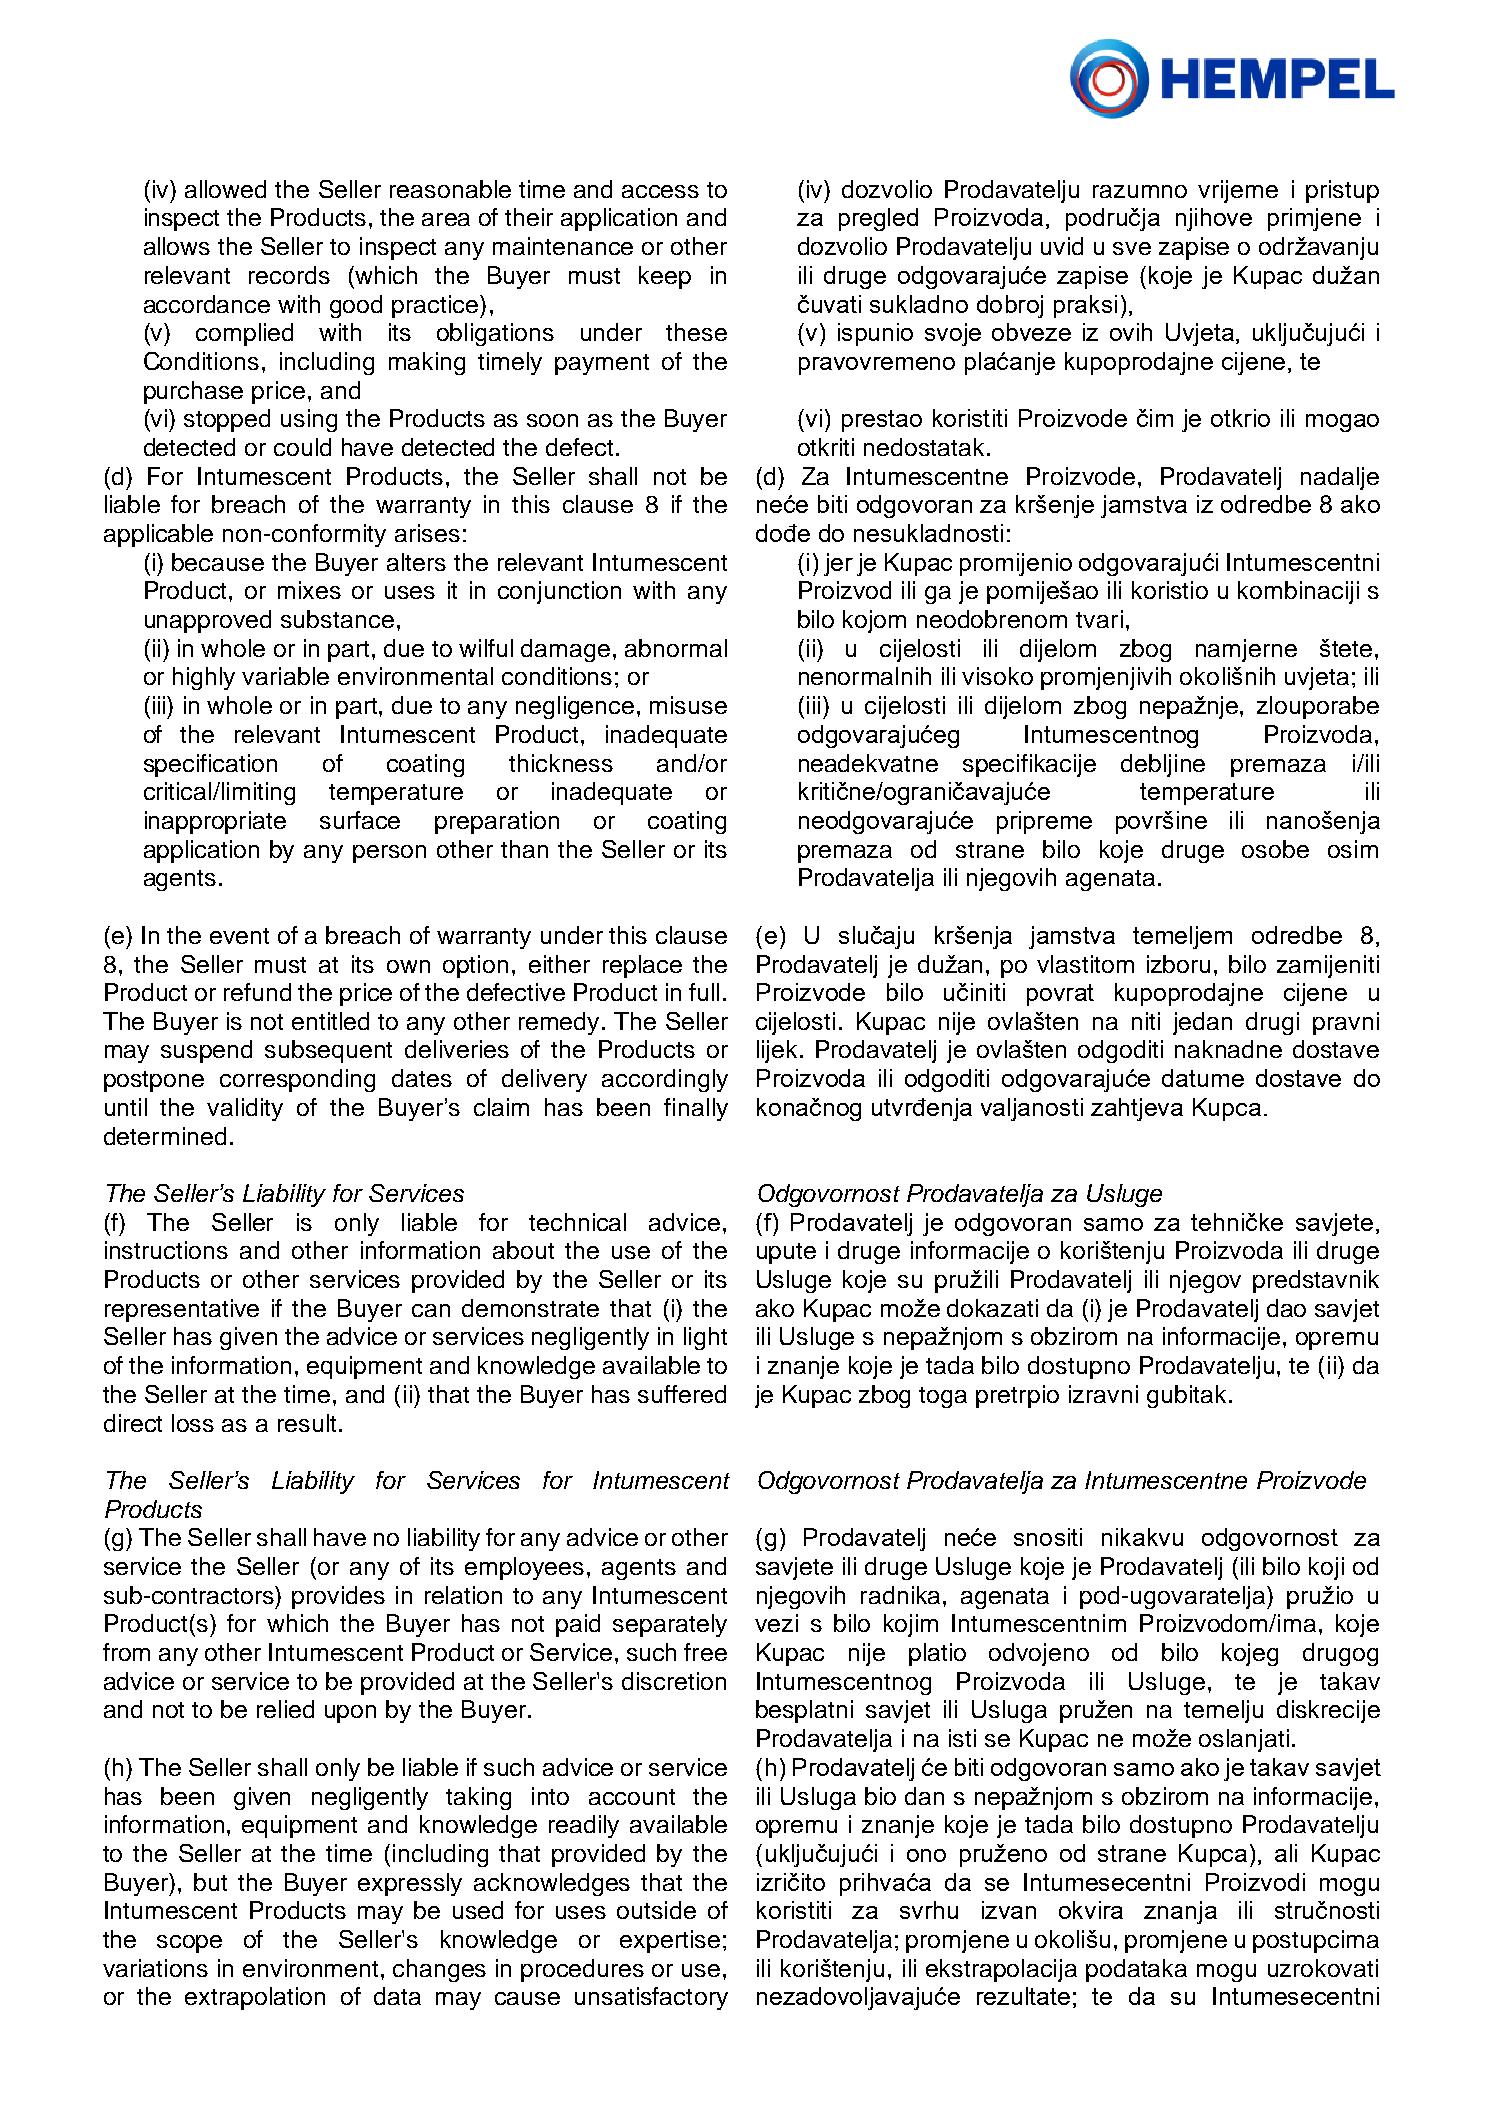 This screenshot has height=2101, width=1485. Describe the element at coordinates (289, 275) in the screenshot. I see `records` at that location.
